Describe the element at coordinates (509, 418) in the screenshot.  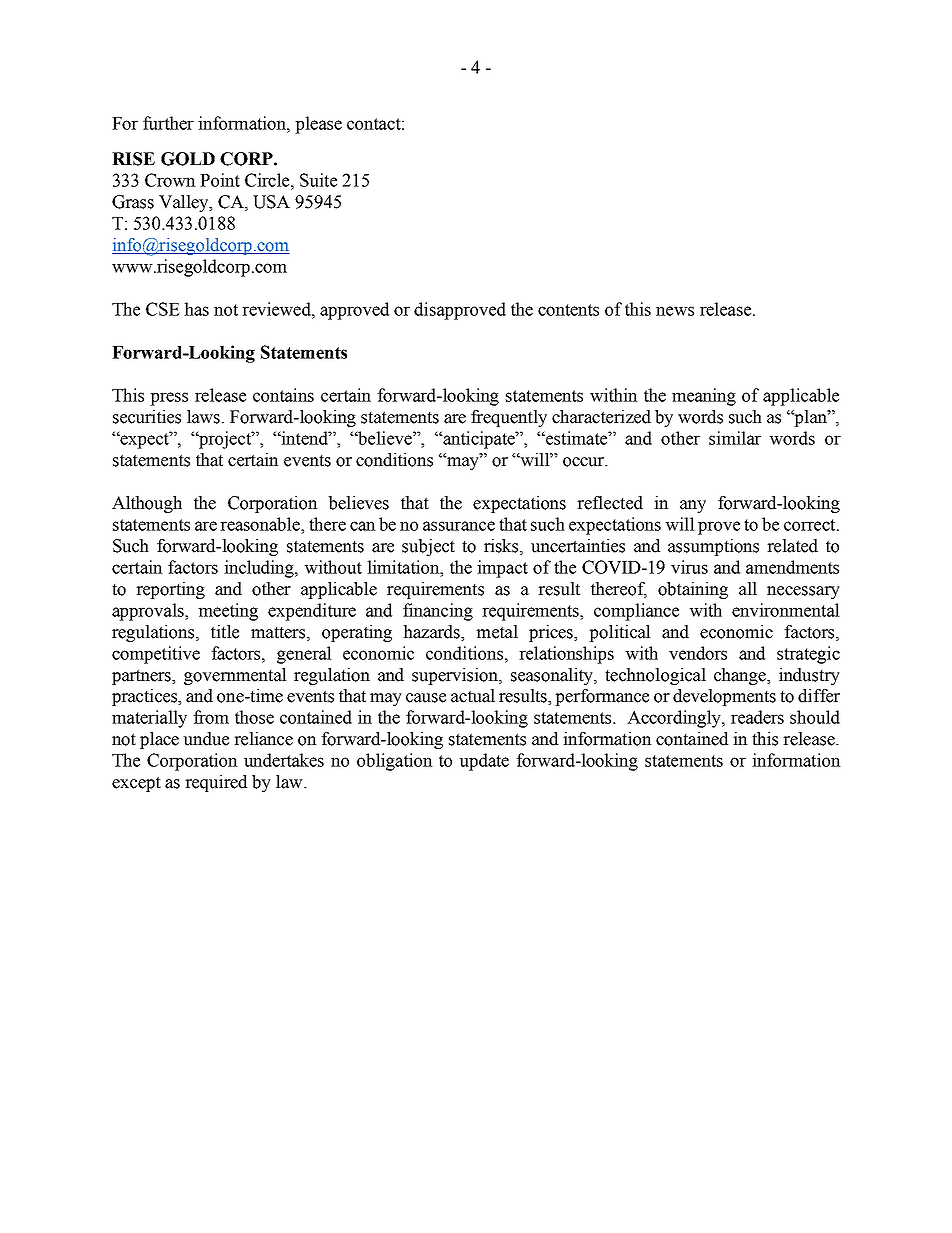
I see `frequently` at that location.
